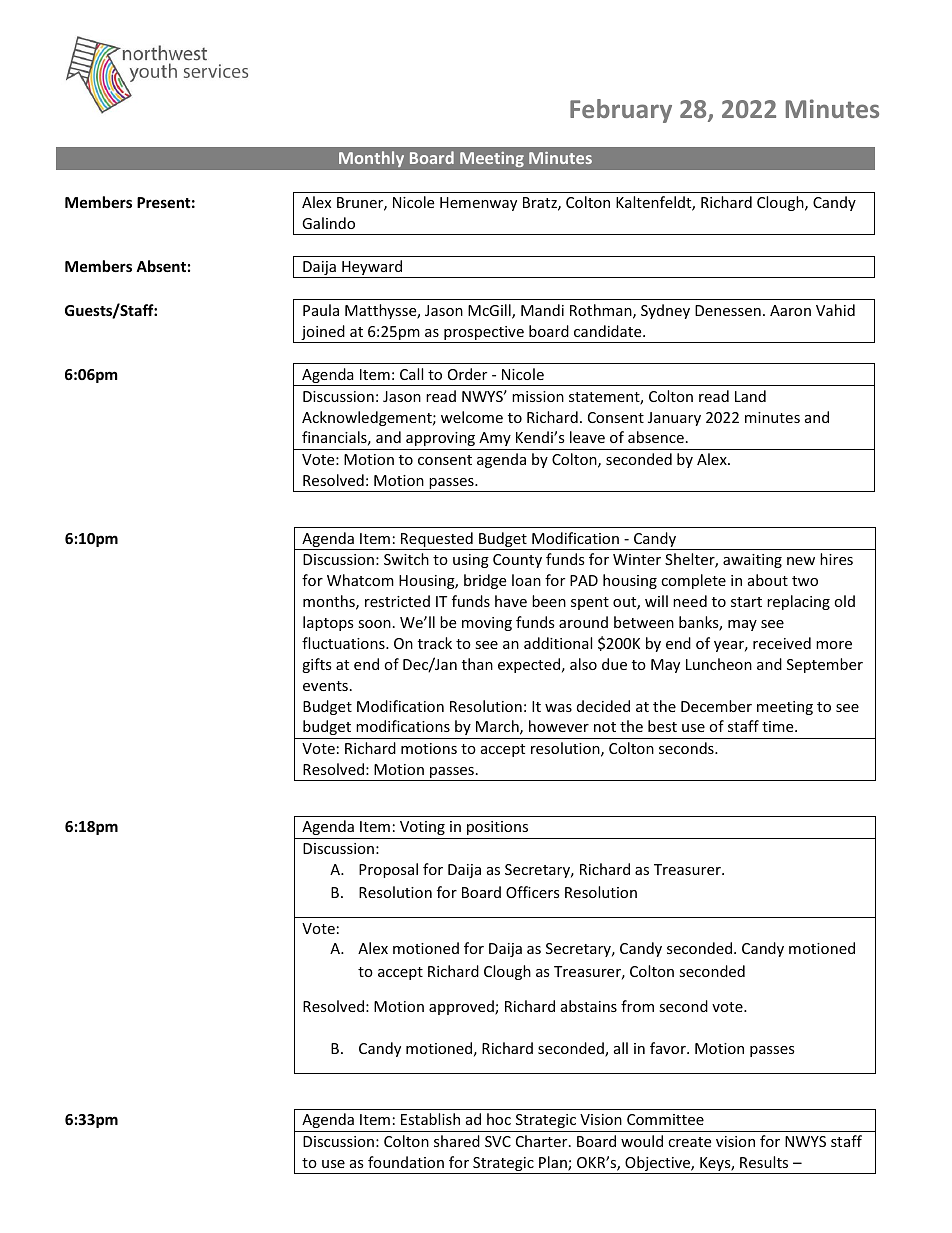 This screenshot has width=952, height=1233. What do you see at coordinates (621, 111) in the screenshot?
I see `February` at bounding box center [621, 111].
